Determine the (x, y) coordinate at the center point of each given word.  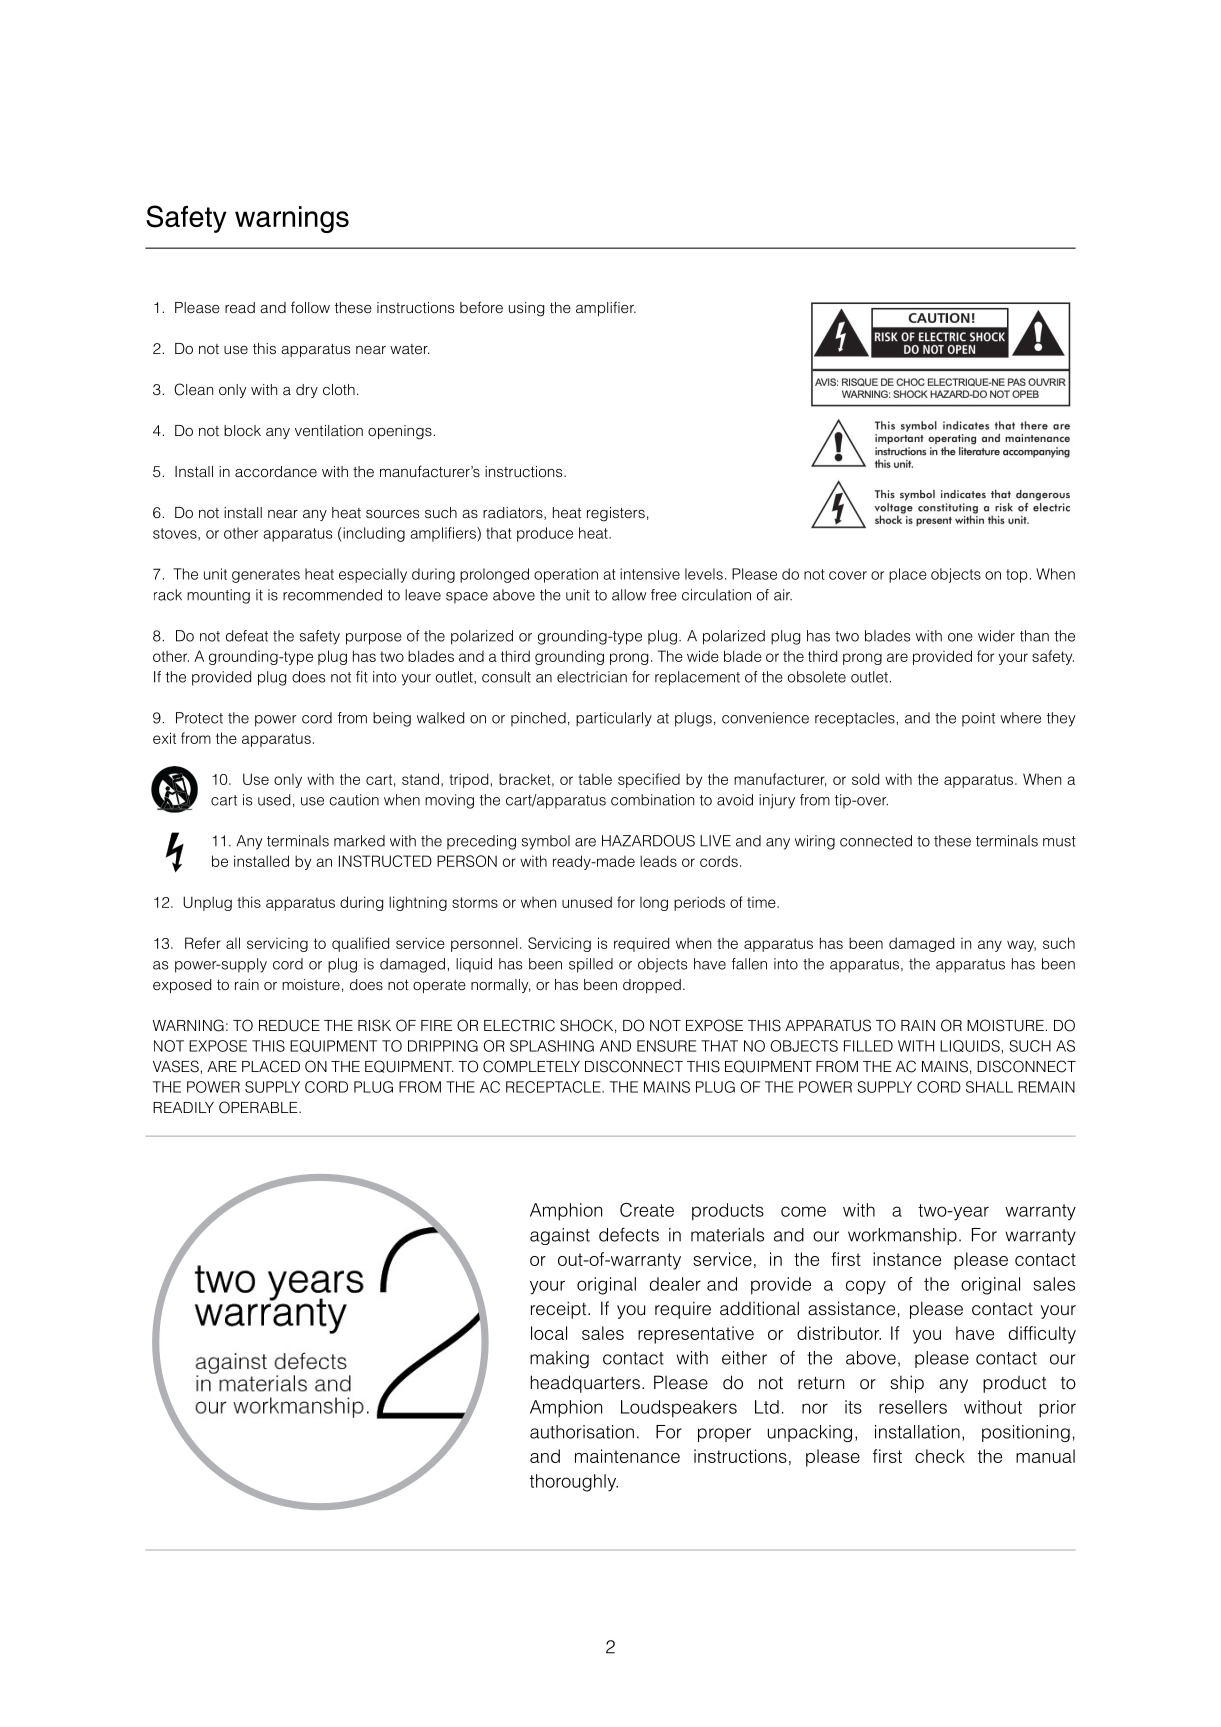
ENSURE (666, 1046)
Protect (199, 718)
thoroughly (574, 1483)
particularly (614, 719)
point (978, 719)
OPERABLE (259, 1107)
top (1017, 576)
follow (310, 307)
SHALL (989, 1087)
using (526, 309)
